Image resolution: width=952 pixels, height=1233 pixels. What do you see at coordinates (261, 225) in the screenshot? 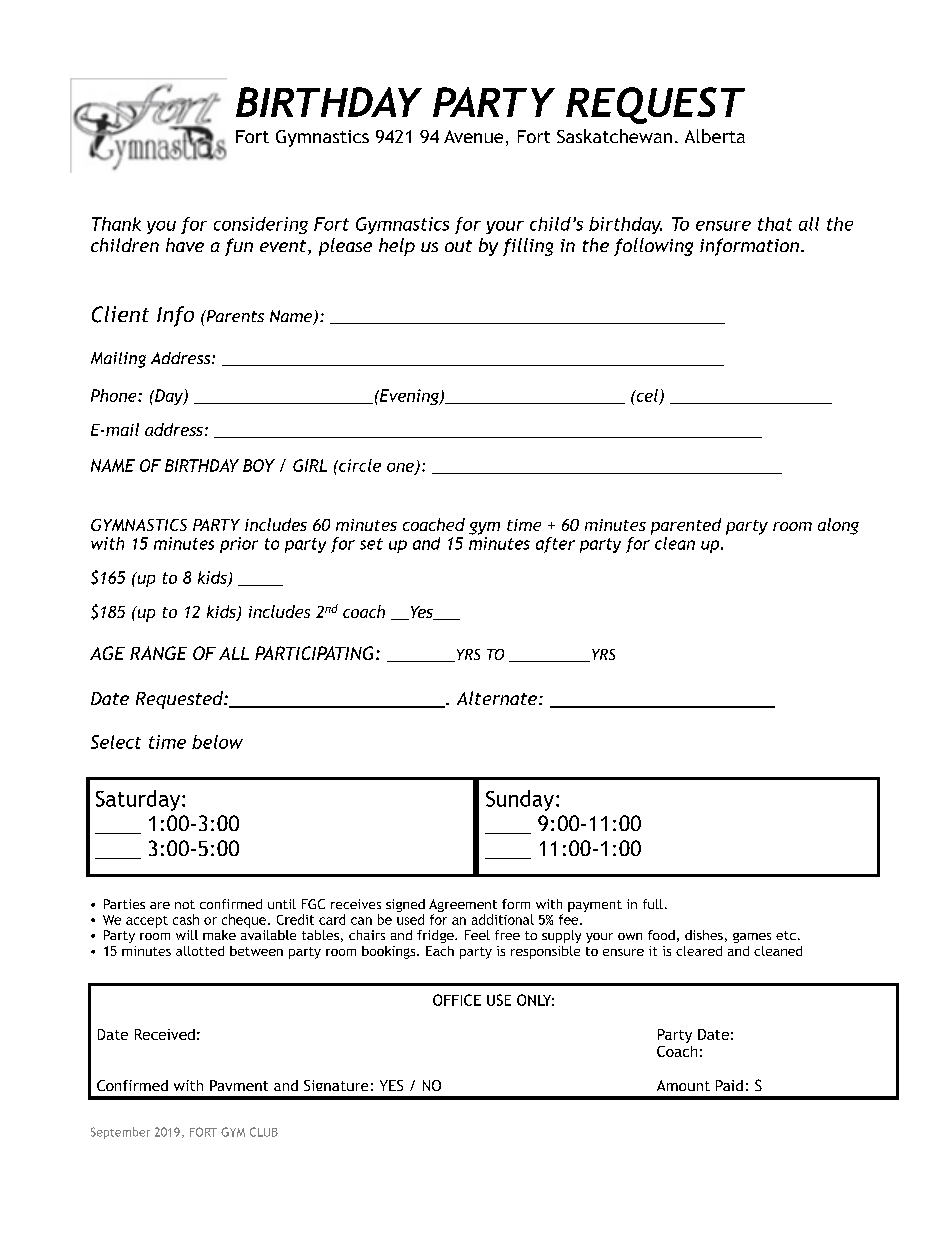
I see `considering` at bounding box center [261, 225].
